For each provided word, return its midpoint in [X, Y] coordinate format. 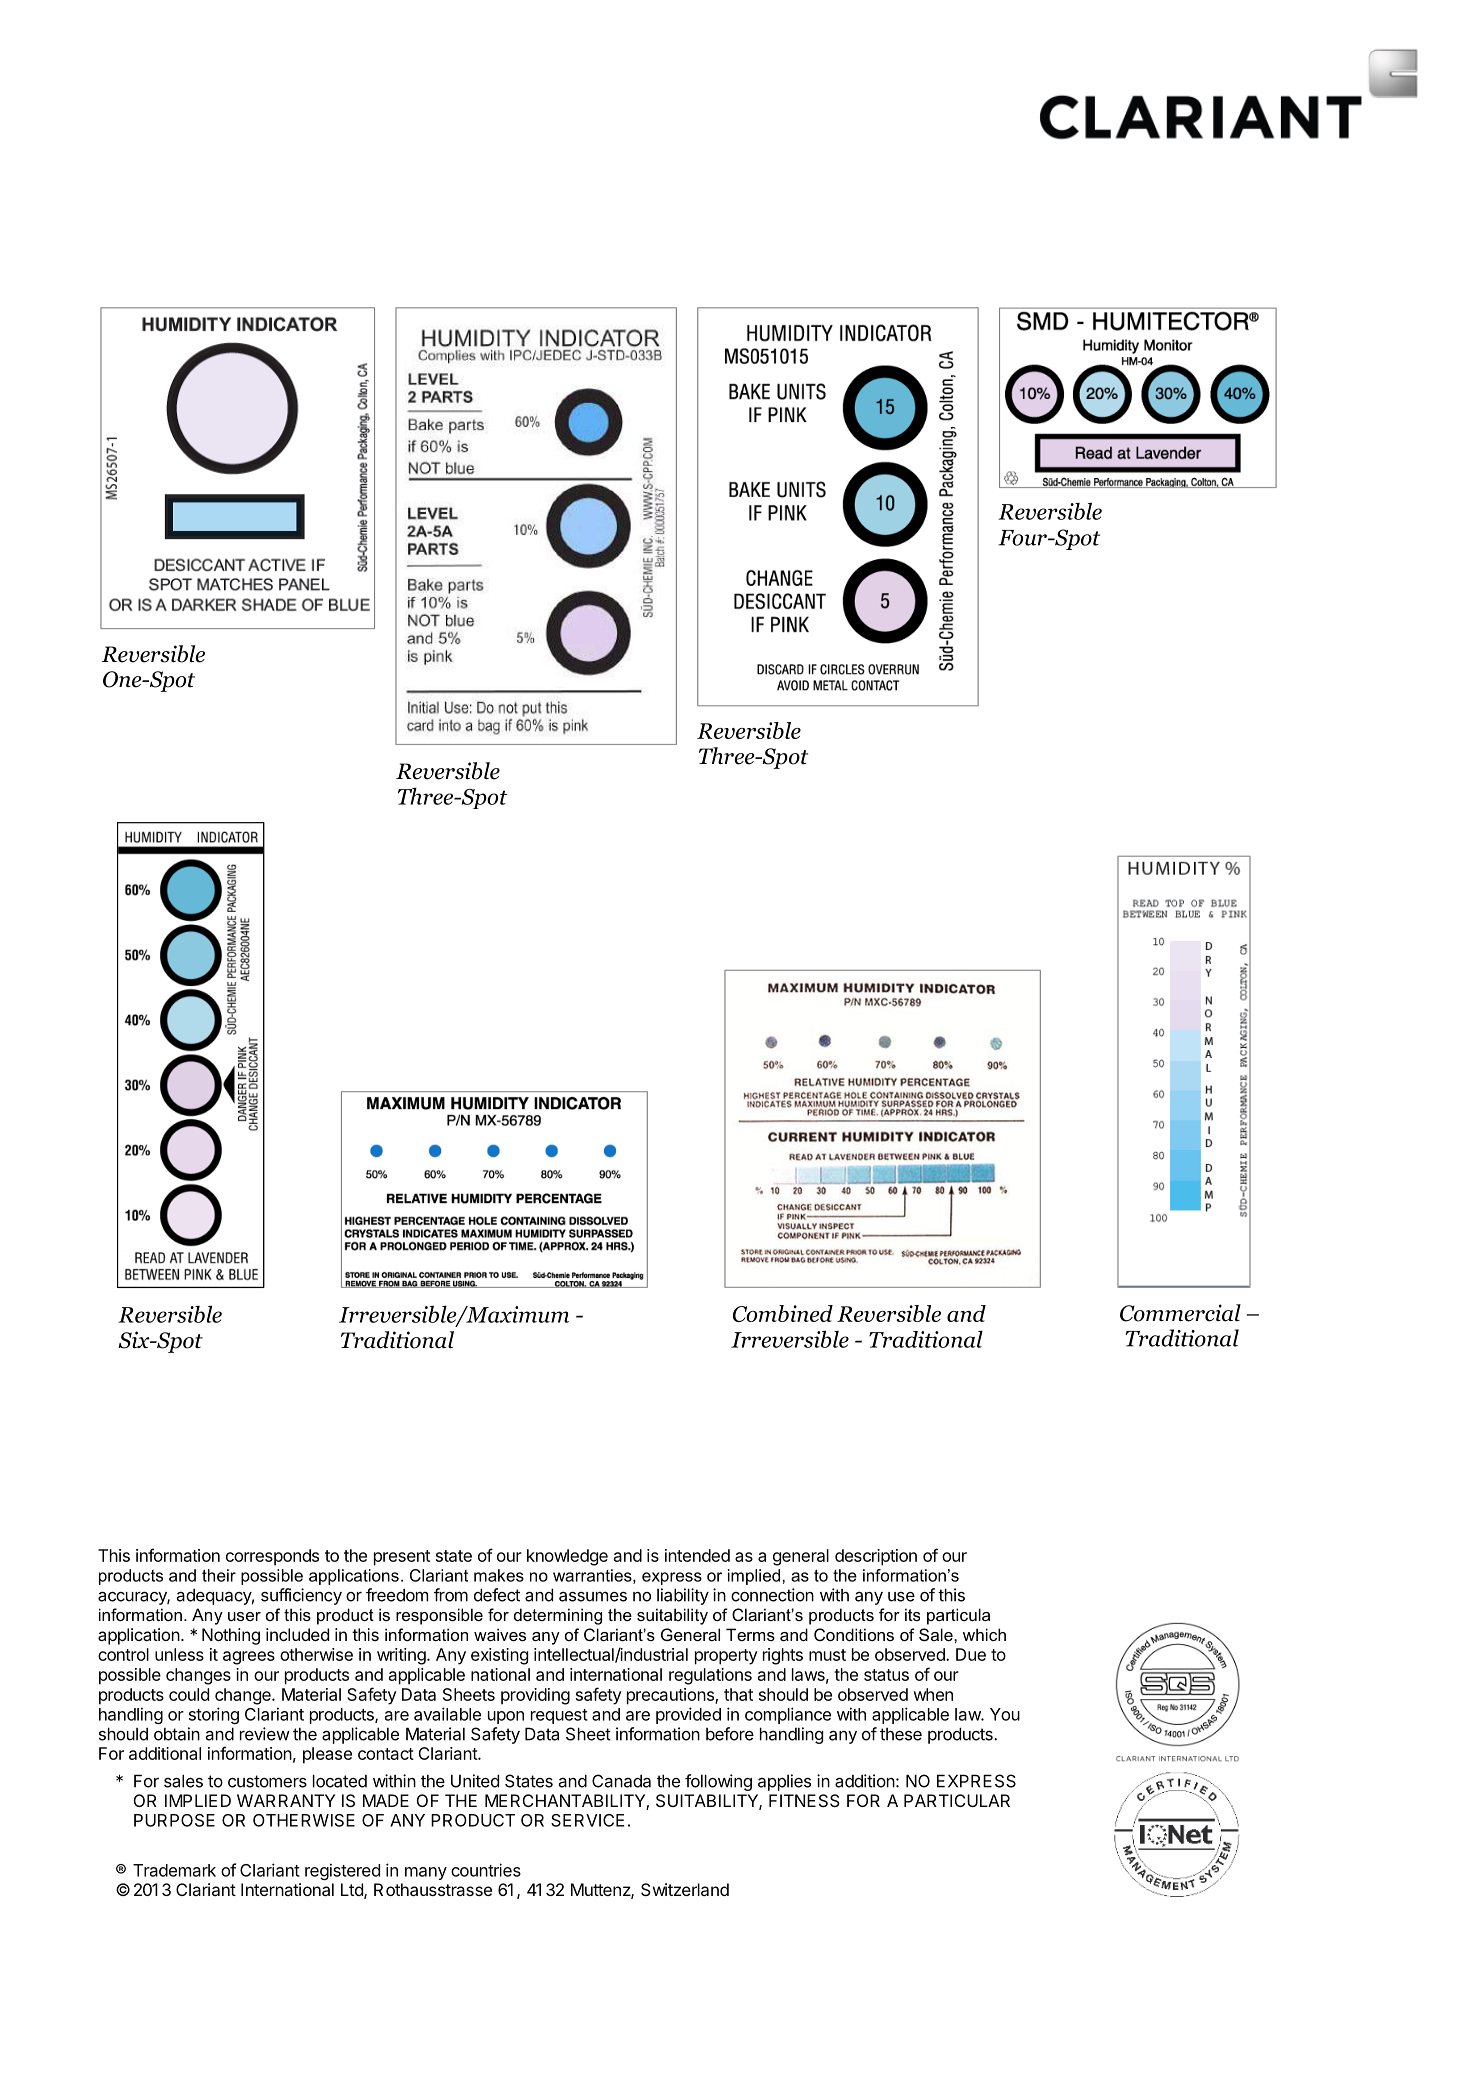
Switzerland [685, 1889]
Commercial [1180, 1313]
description [876, 1557]
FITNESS [804, 1800]
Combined [783, 1313]
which [984, 1634]
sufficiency [301, 1596]
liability [683, 1596]
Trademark [174, 1870]
